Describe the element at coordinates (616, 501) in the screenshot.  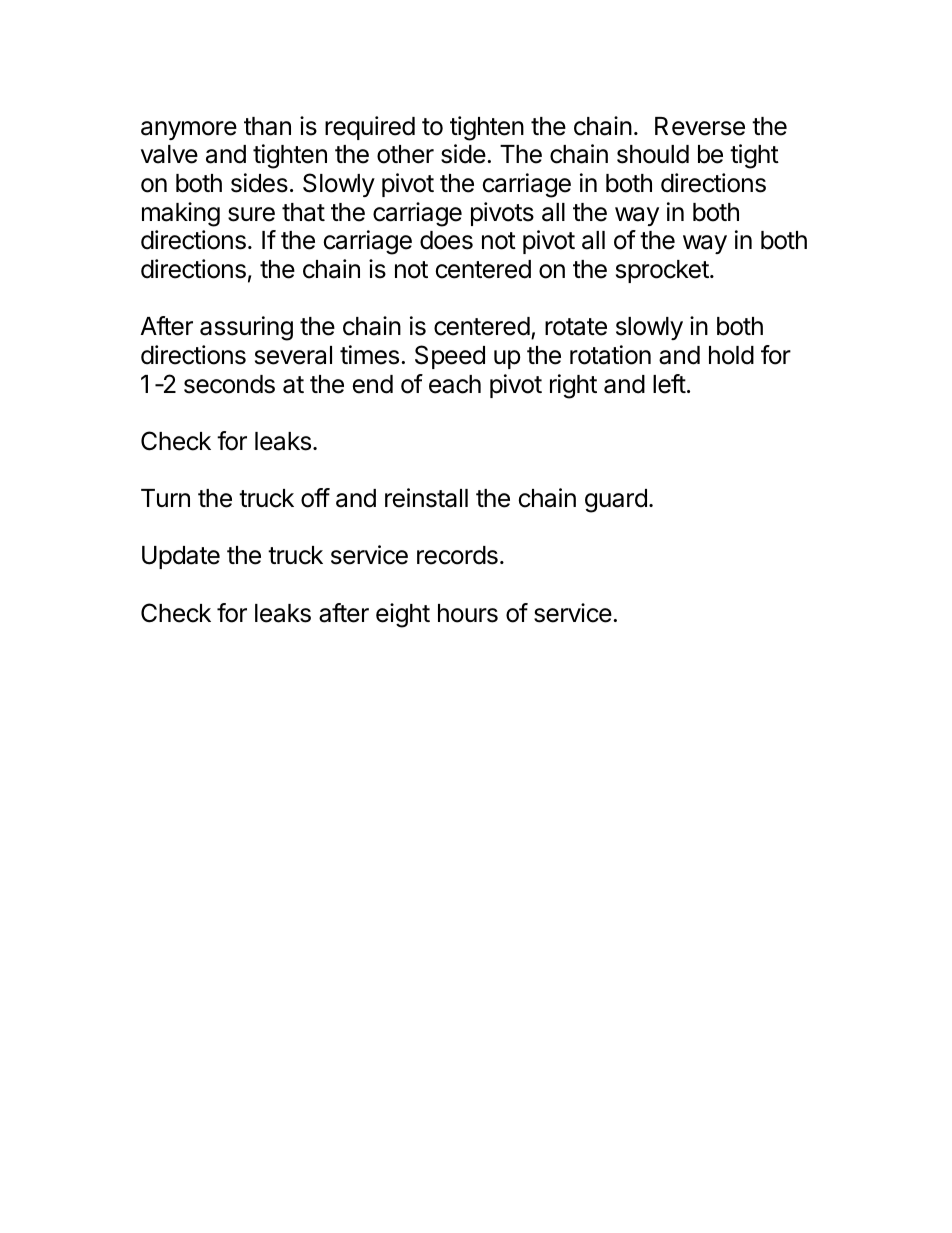
I see `guard` at that location.
